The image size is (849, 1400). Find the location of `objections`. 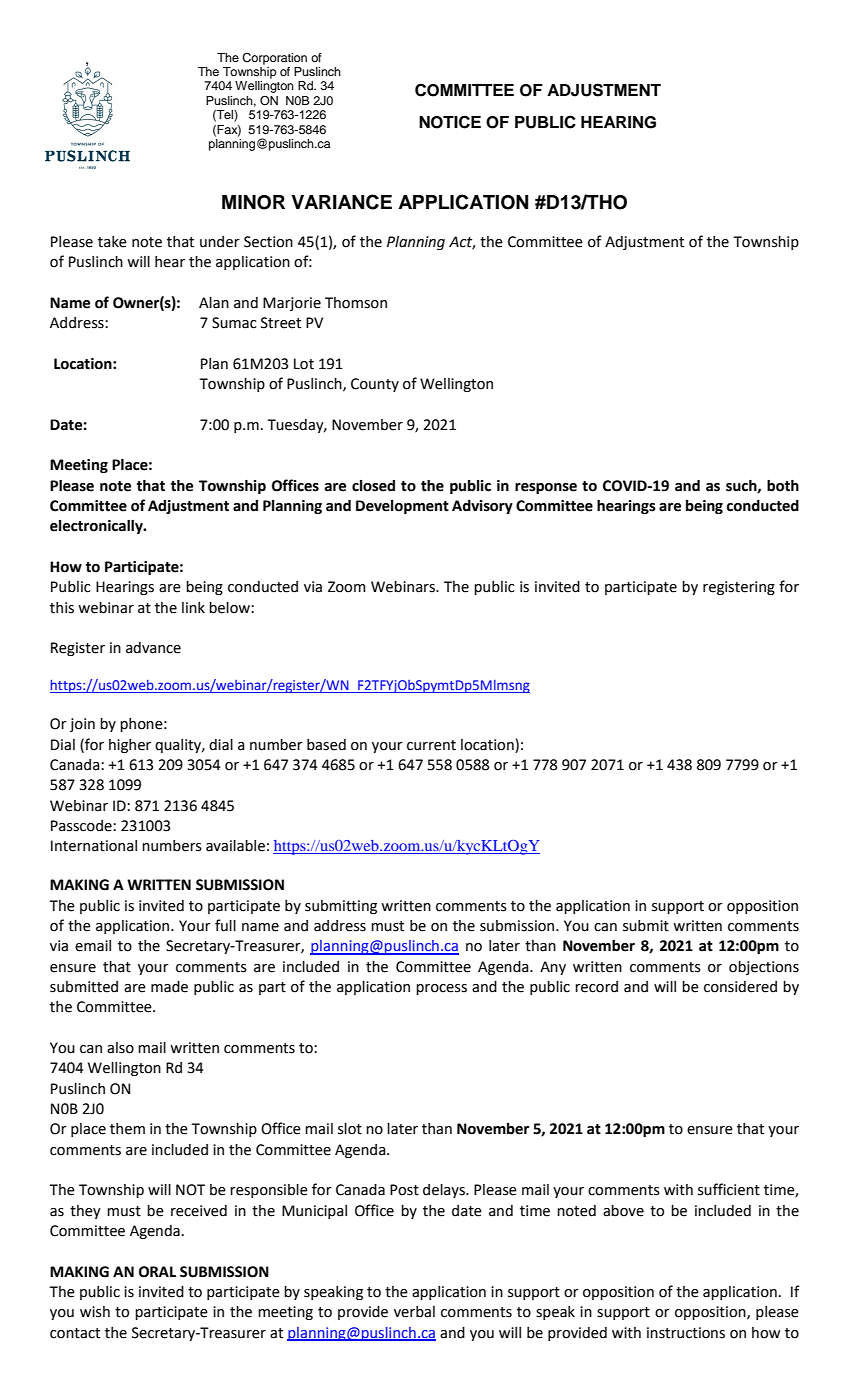

objections is located at coordinates (764, 968).
